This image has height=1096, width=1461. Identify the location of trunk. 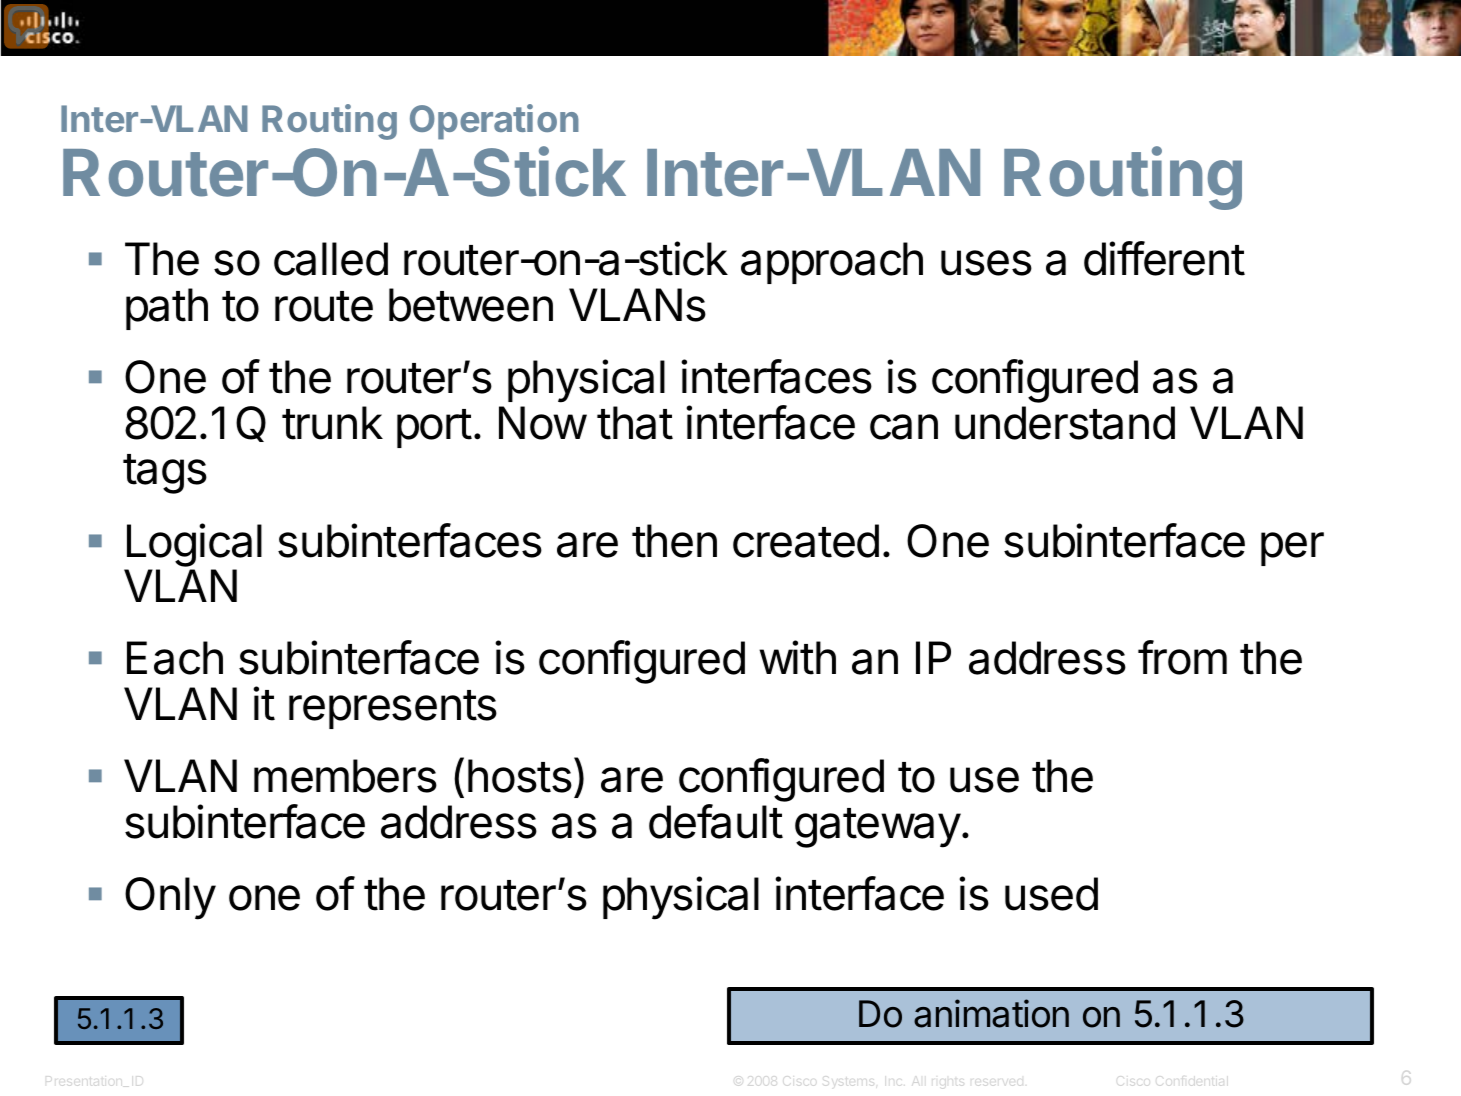
(332, 423).
